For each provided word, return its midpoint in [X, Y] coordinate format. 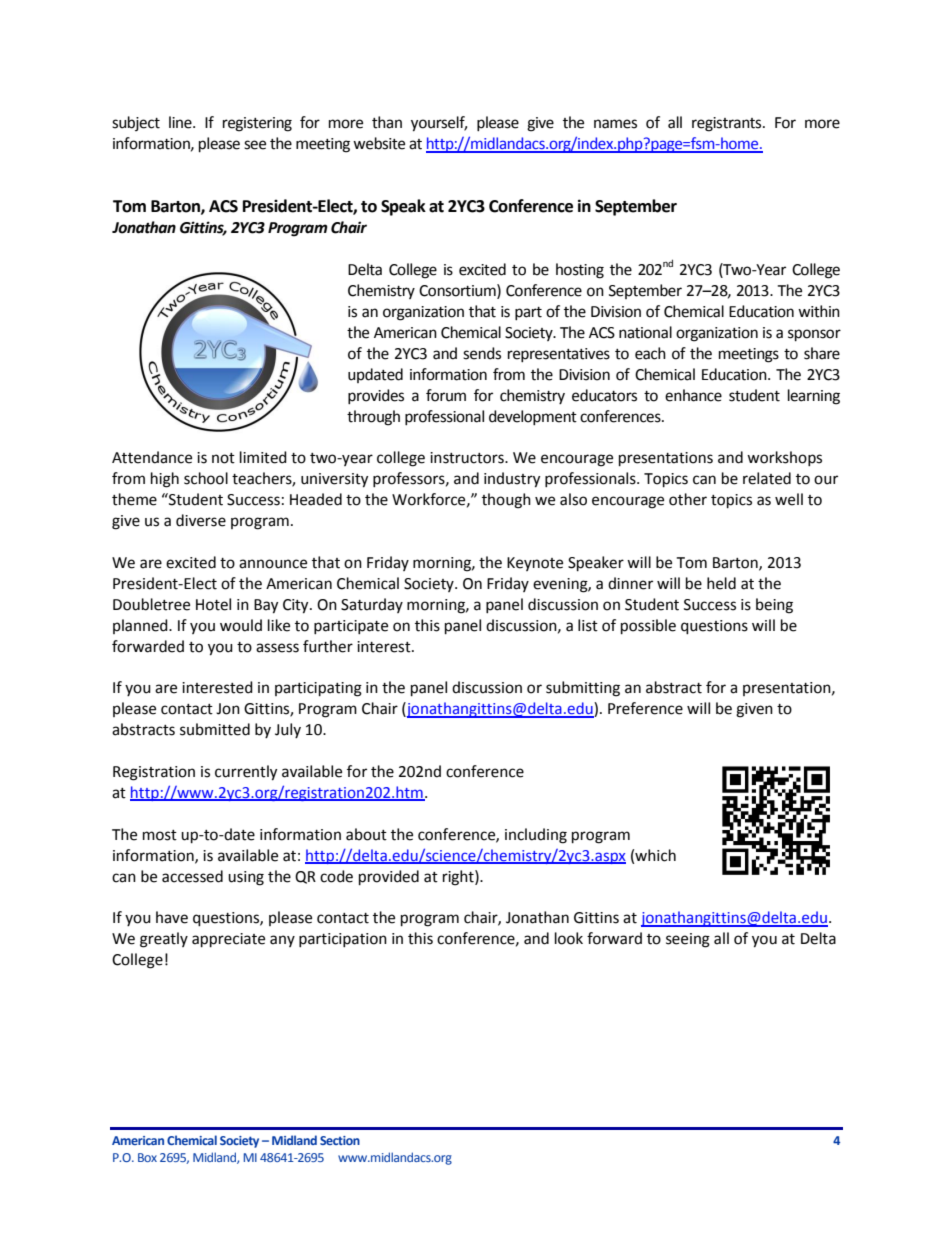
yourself [439, 124]
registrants [728, 124]
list [588, 625]
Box [147, 1157]
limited [263, 457]
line [181, 122]
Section [340, 1140]
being [774, 606]
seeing [688, 940]
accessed [192, 876]
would [241, 625]
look [569, 938]
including [536, 836]
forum [446, 395]
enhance [693, 395]
